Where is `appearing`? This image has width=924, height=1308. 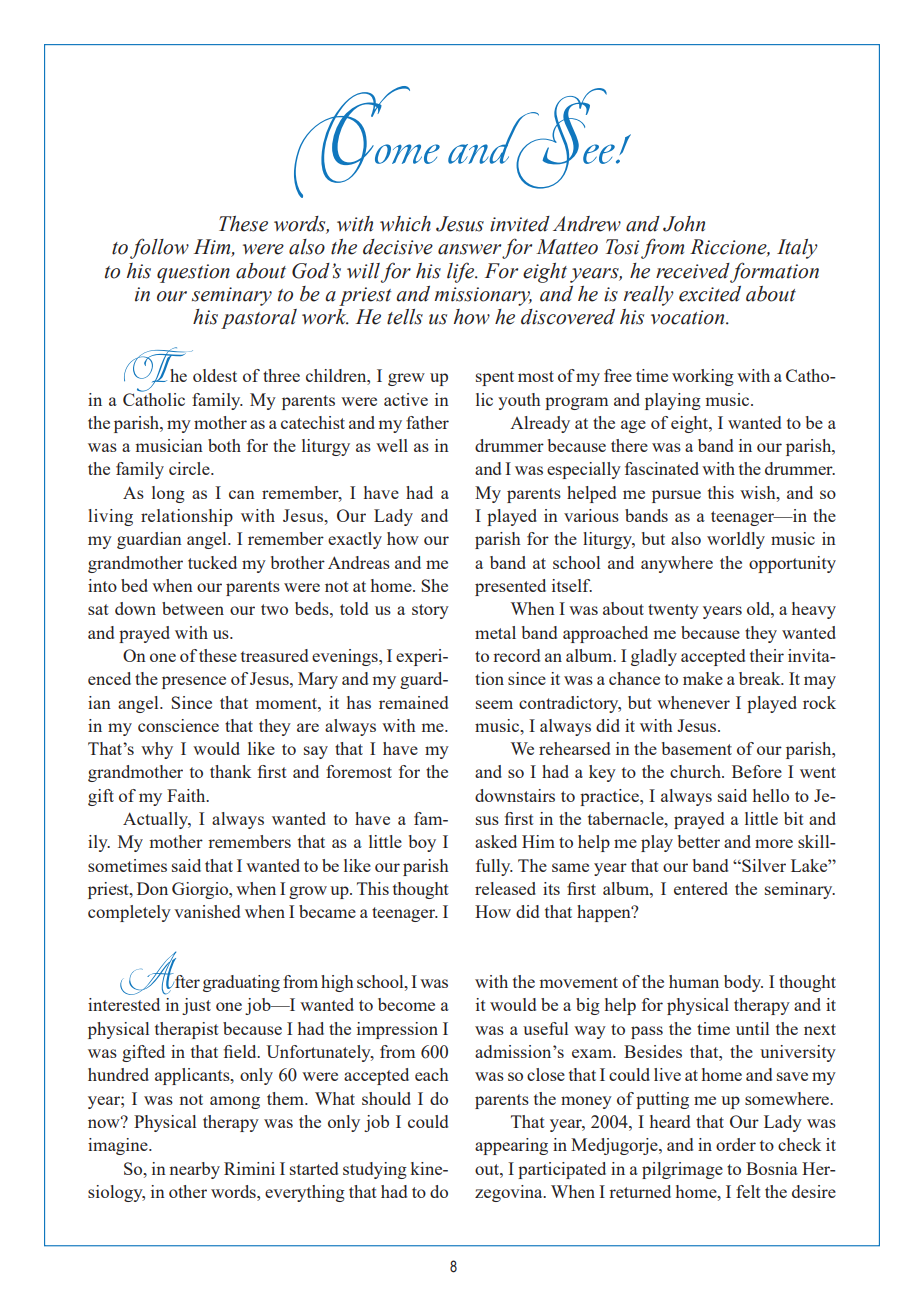
appearing is located at coordinates (511, 1146).
